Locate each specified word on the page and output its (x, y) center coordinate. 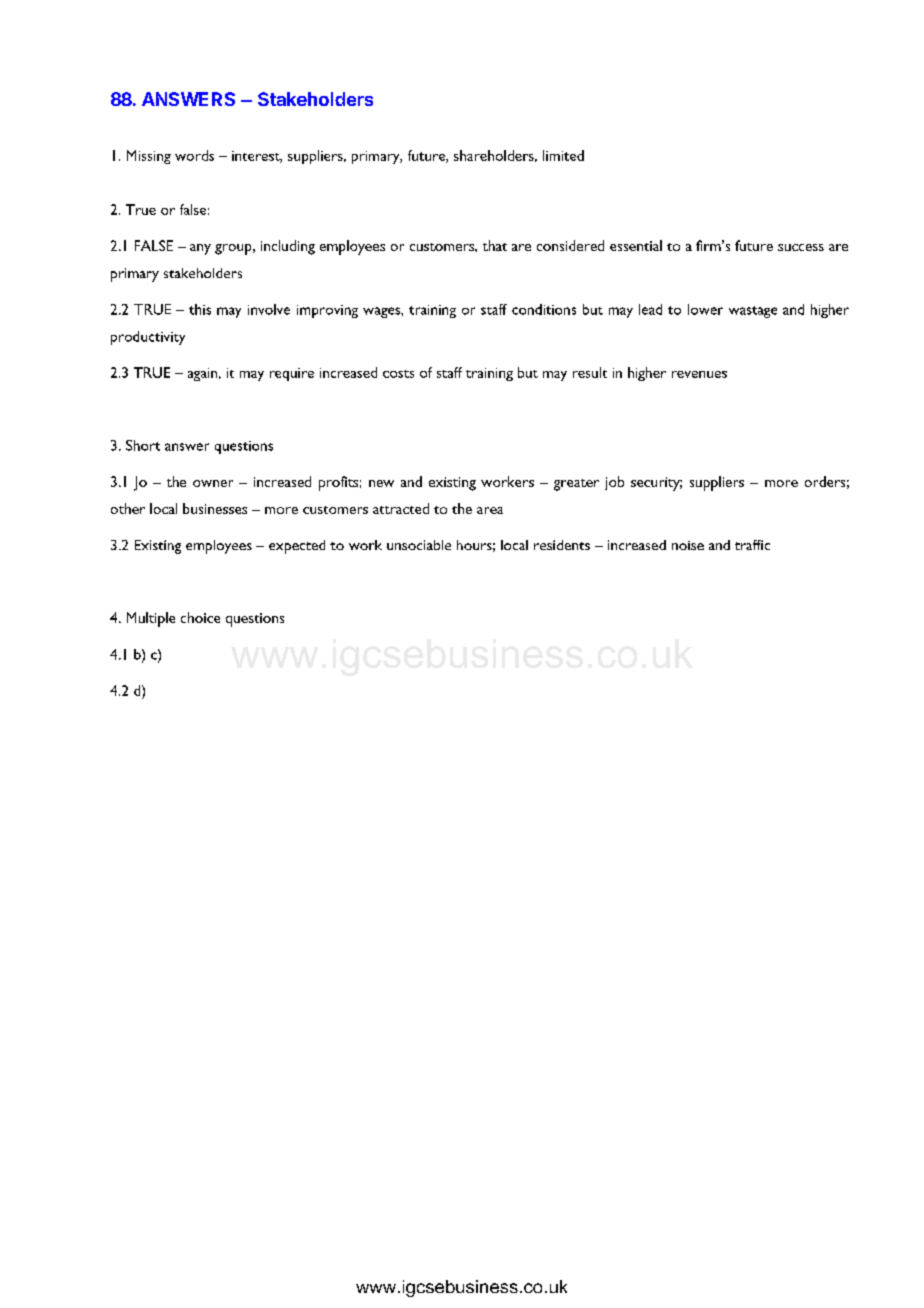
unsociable (419, 545)
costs (398, 374)
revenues (699, 374)
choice (200, 617)
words (194, 155)
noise (688, 545)
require (292, 374)
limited (563, 155)
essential (636, 245)
